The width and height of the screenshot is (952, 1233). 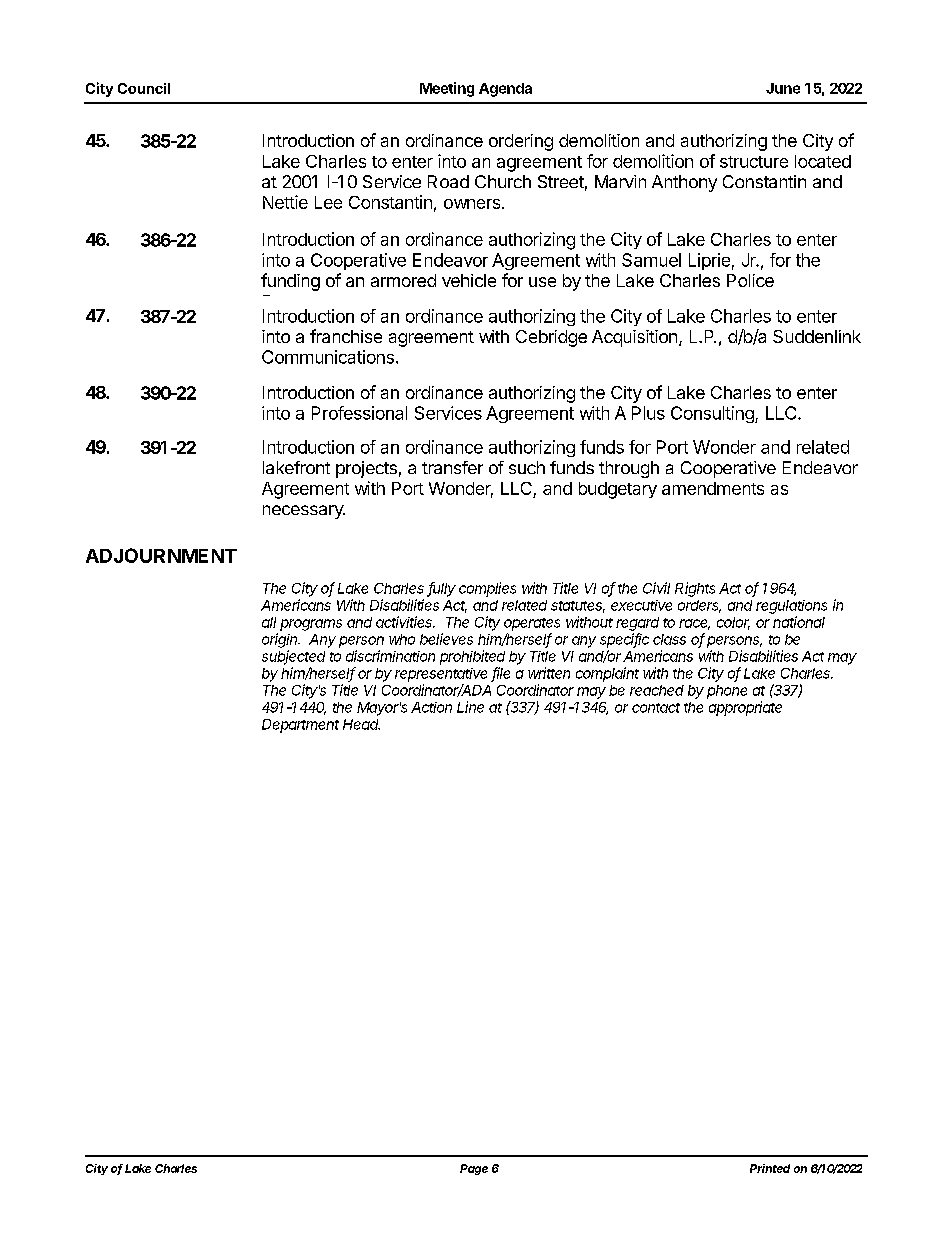 What do you see at coordinates (745, 708) in the screenshot?
I see `appropriate` at bounding box center [745, 708].
